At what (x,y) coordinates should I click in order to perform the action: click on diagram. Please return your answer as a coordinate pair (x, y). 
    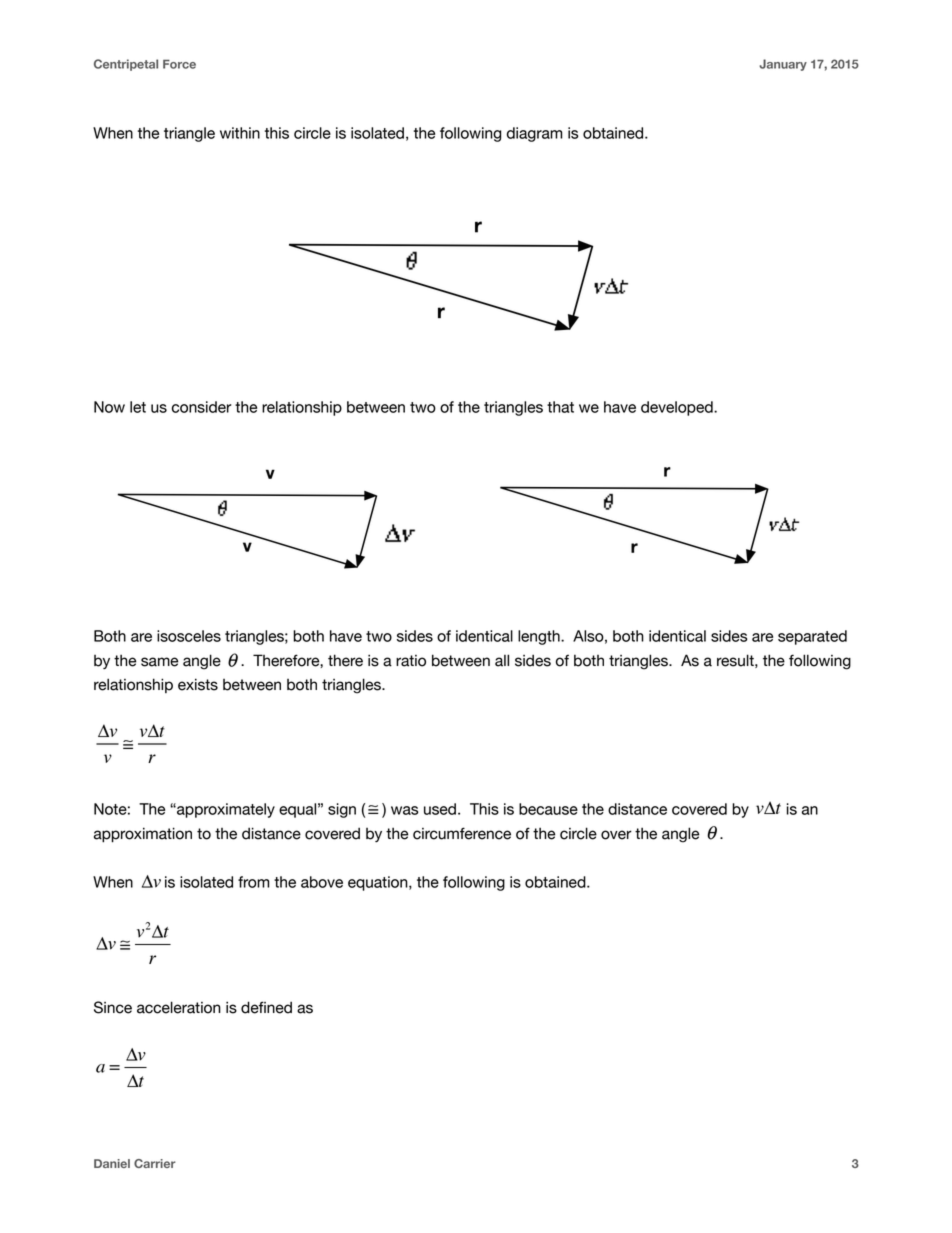
    Looking at the image, I should click on (535, 134).
